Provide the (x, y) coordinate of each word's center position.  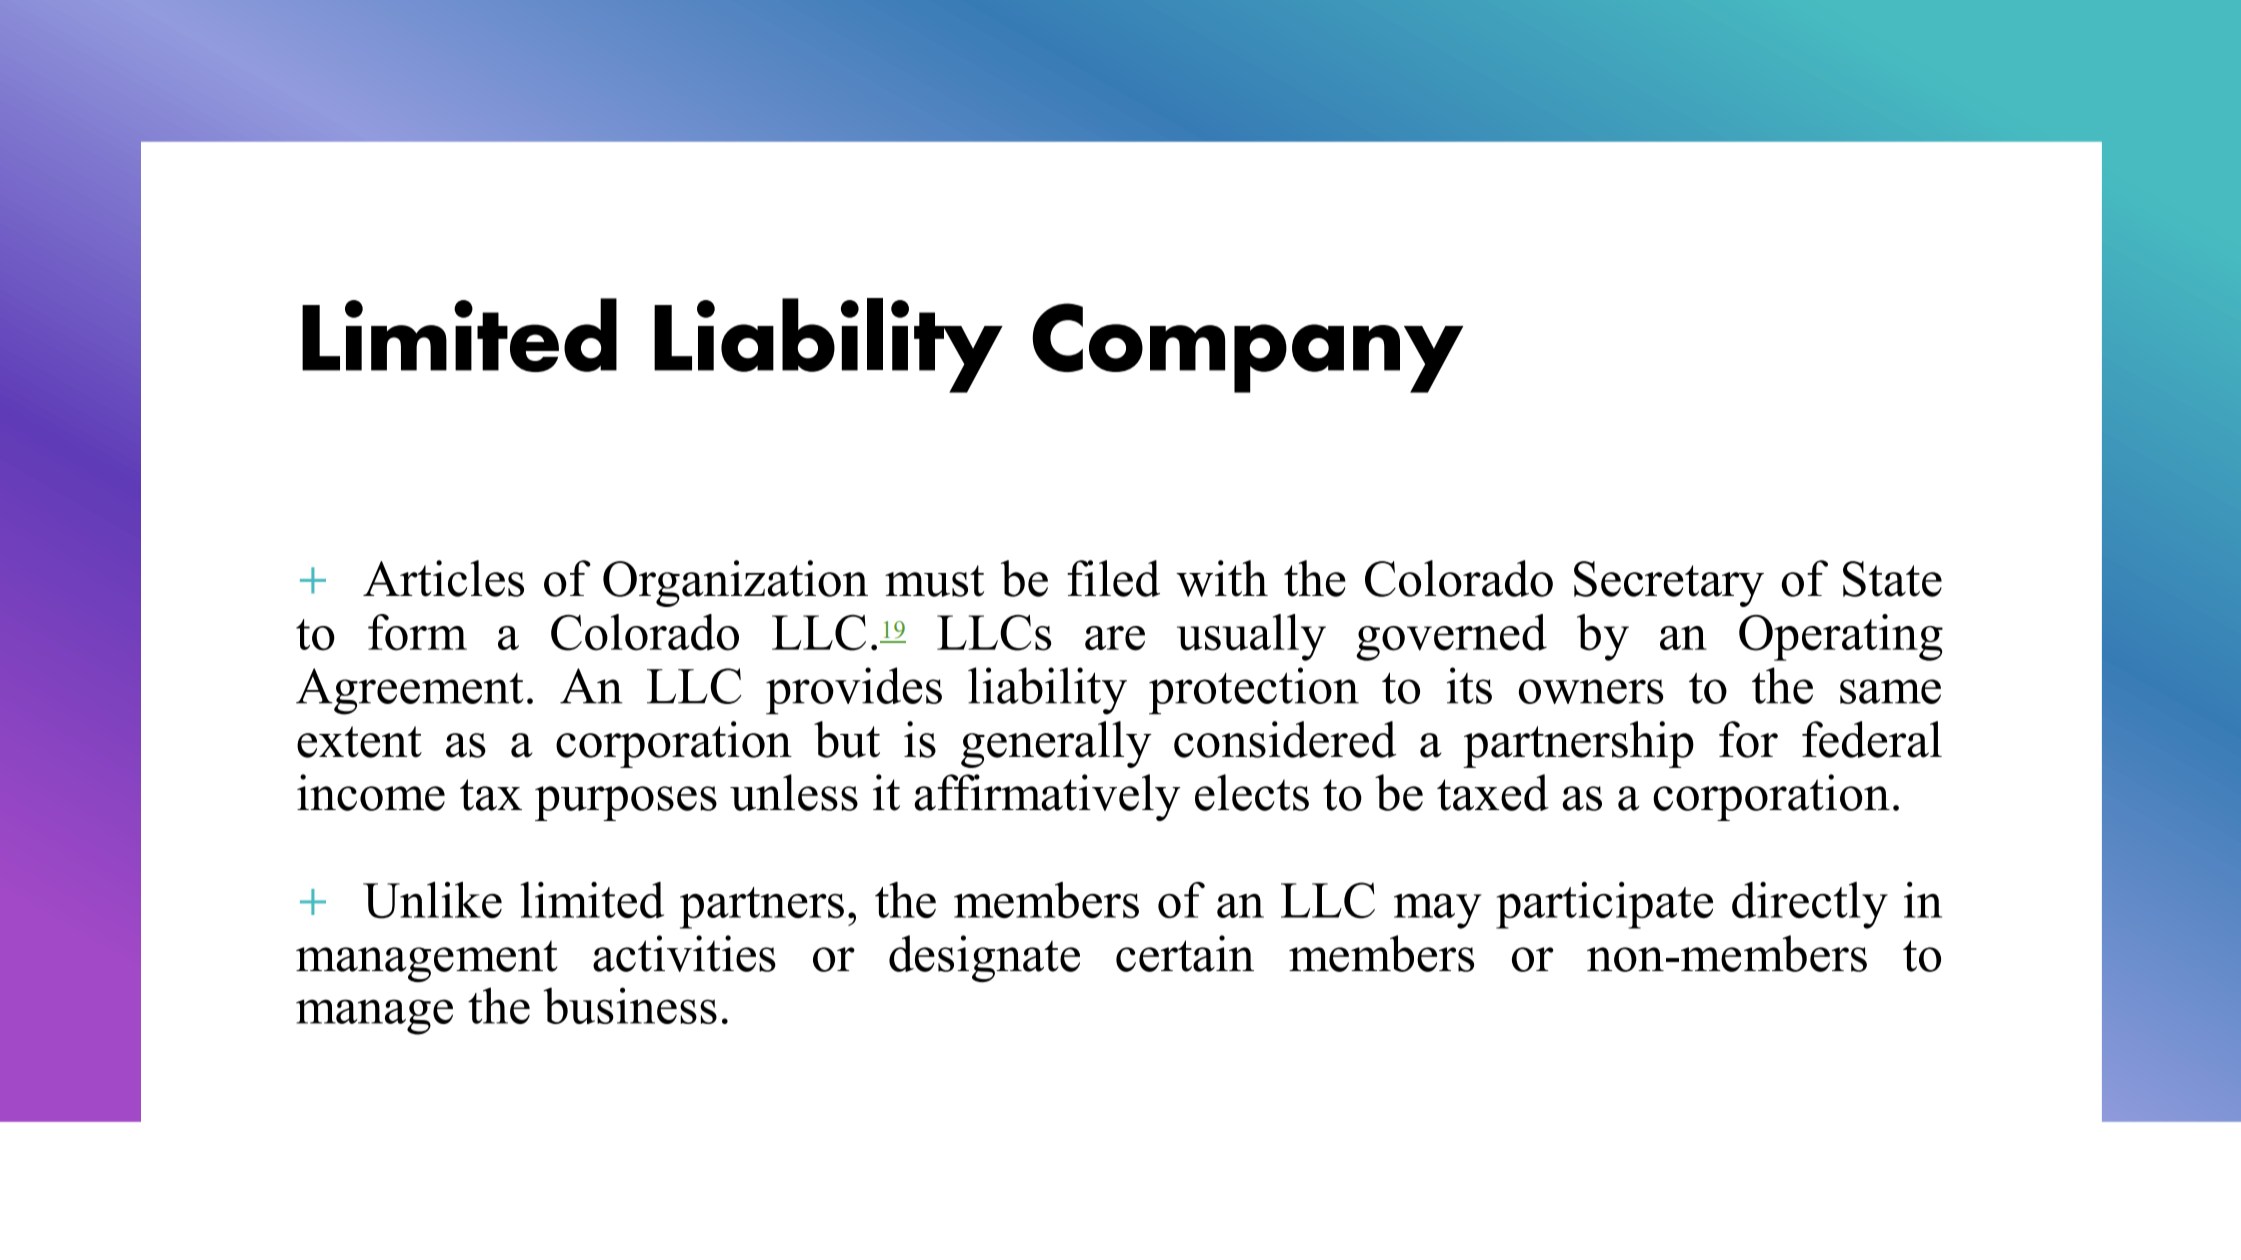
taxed (1493, 792)
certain (1185, 953)
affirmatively (1047, 797)
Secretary (1669, 584)
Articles (443, 578)
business (630, 1005)
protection (1254, 691)
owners (1591, 691)
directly (1810, 905)
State (1892, 579)
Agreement (409, 691)
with (1222, 578)
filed (1113, 578)
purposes (626, 803)
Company (1247, 348)
